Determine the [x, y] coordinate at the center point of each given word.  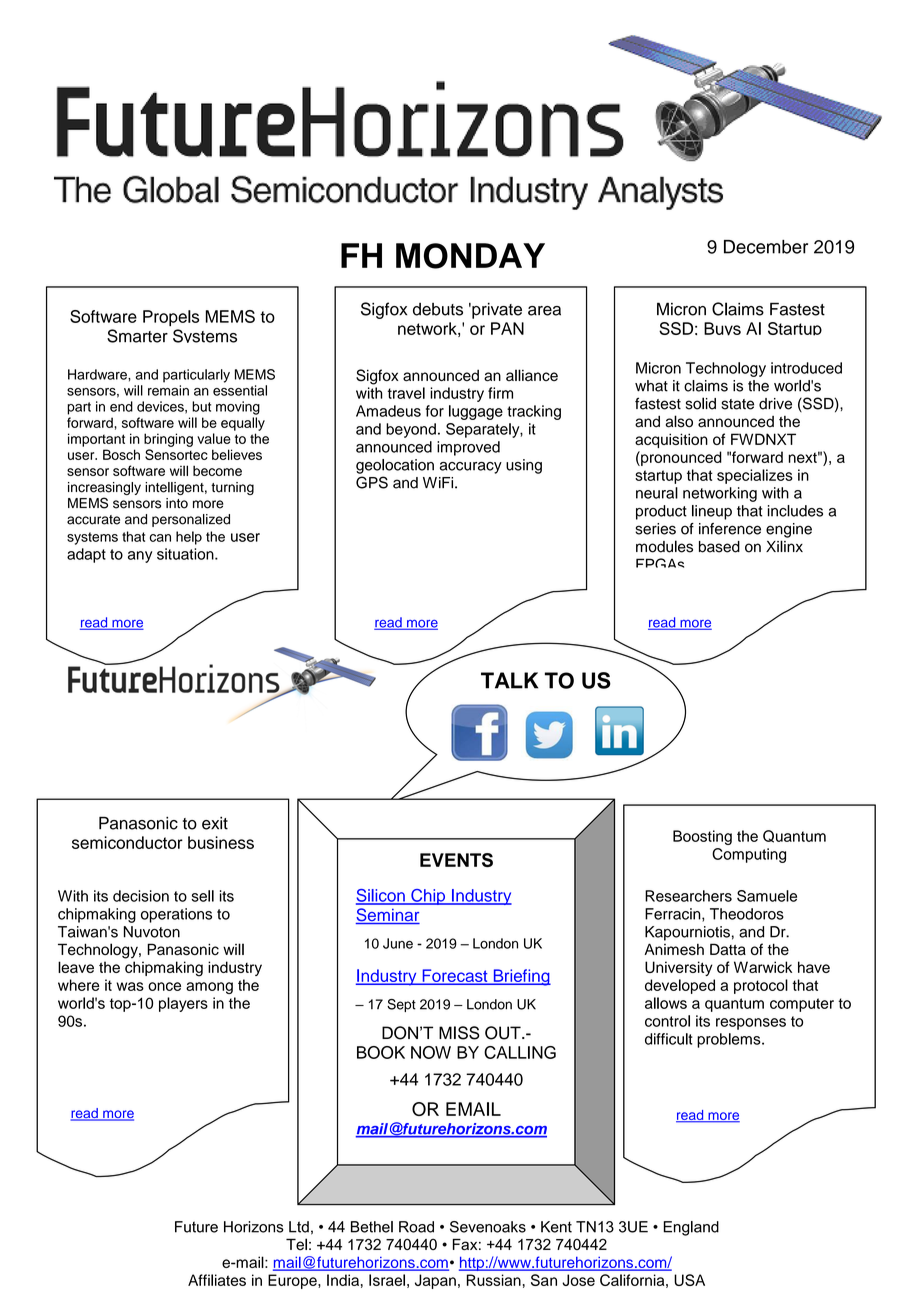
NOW [431, 1052]
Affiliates [217, 1280]
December [766, 247]
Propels [171, 318]
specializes [755, 476]
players [183, 1004]
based [719, 547]
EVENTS [456, 860]
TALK [509, 680]
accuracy [471, 468]
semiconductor [127, 842]
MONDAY [470, 256]
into [177, 503]
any [140, 557]
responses [751, 1024]
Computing [749, 855]
